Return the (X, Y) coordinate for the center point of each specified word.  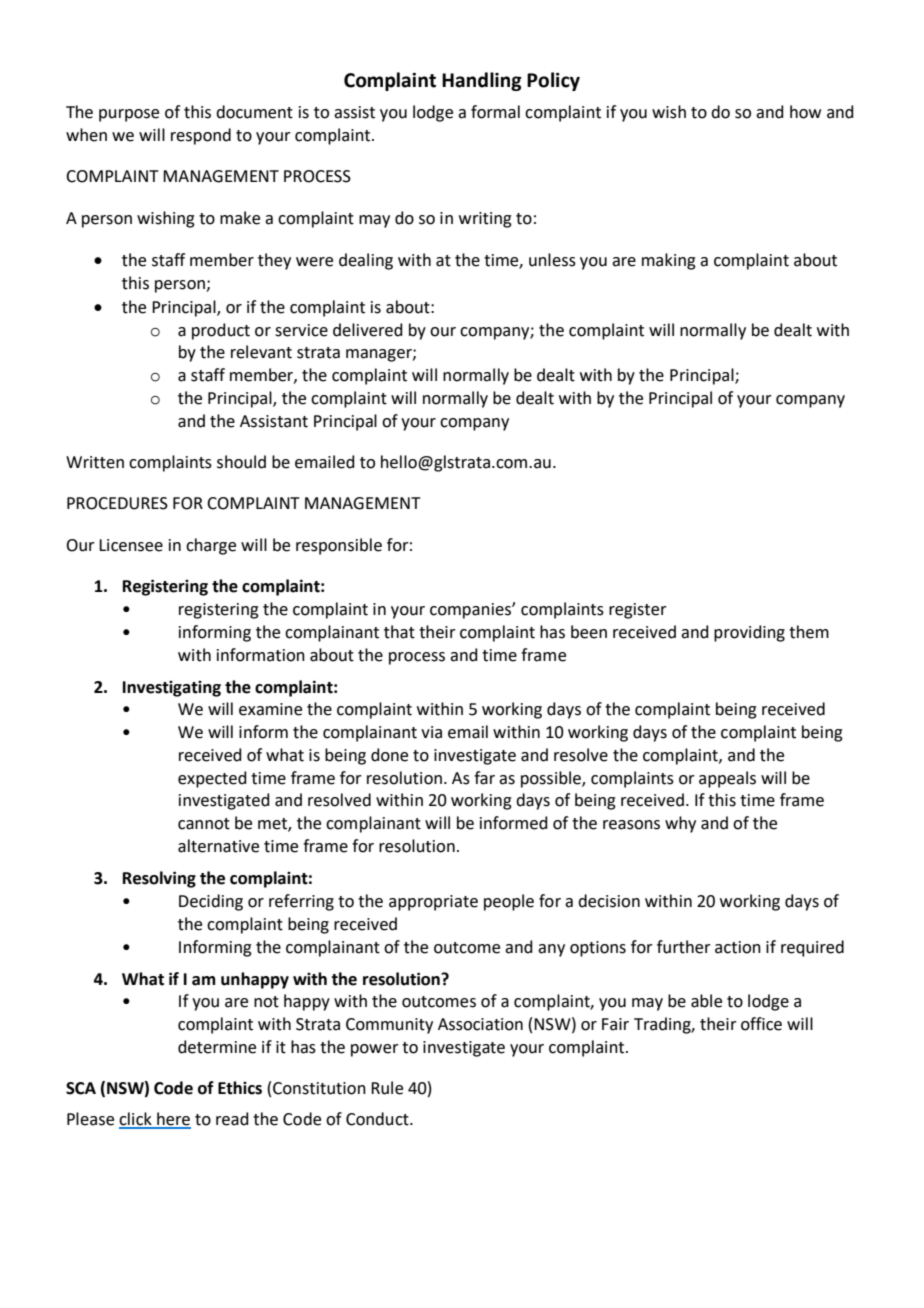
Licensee (131, 545)
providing (749, 633)
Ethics (240, 1088)
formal (495, 112)
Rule (387, 1088)
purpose (129, 115)
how (805, 112)
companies (471, 611)
